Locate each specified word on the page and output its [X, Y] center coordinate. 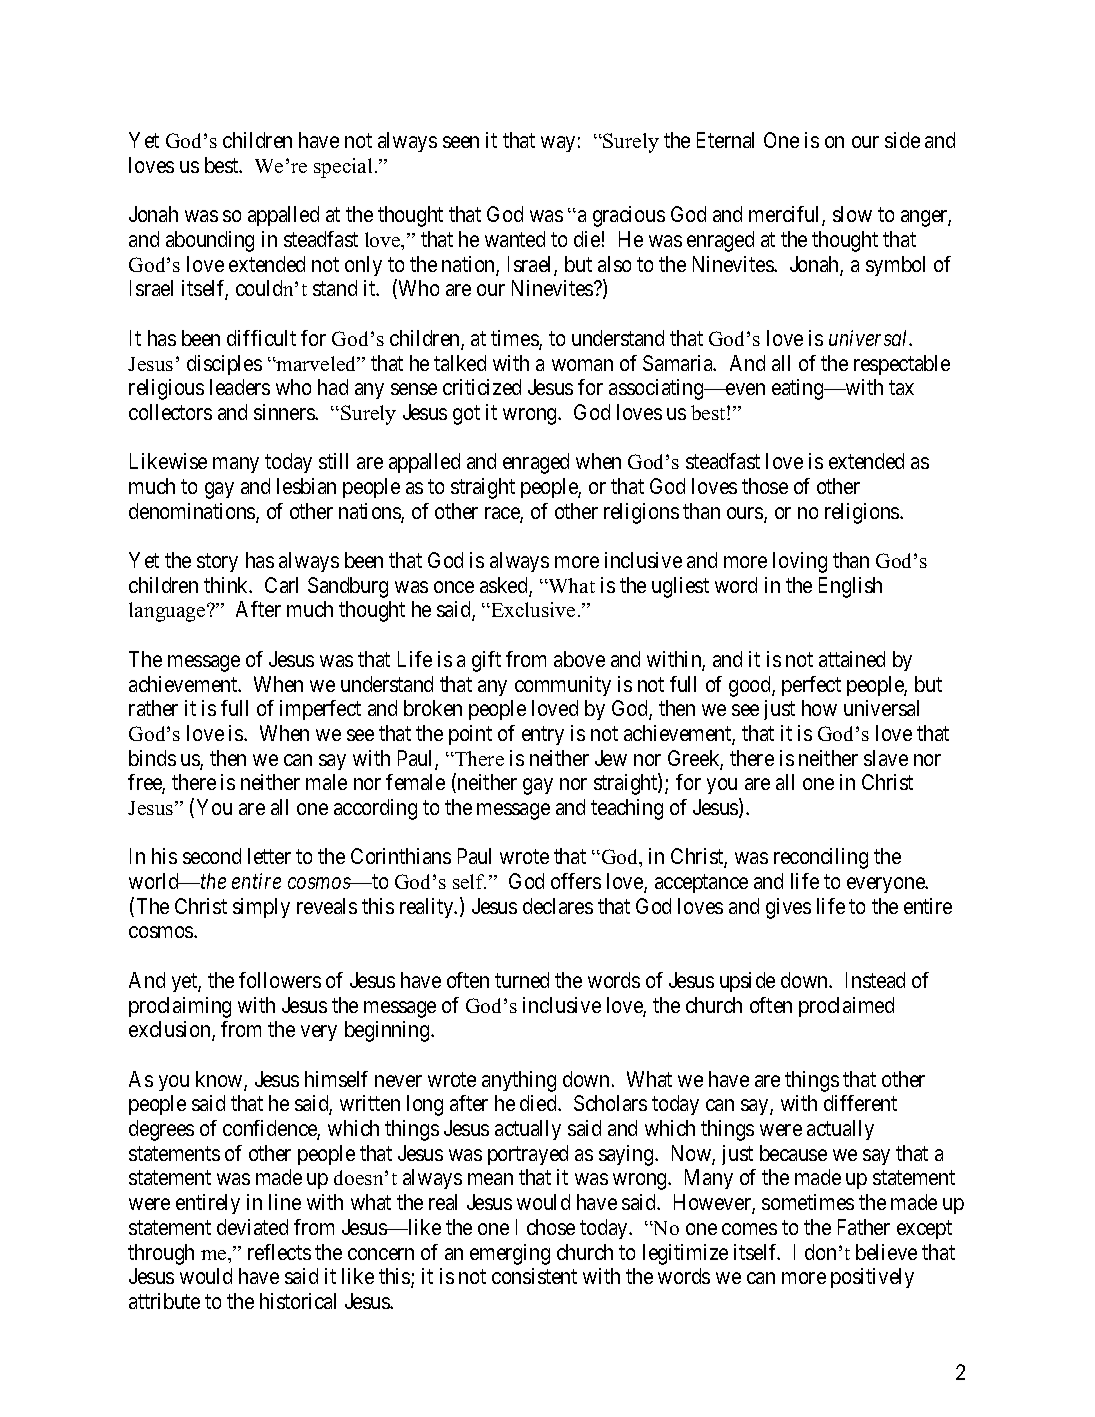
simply [261, 908]
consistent [534, 1276]
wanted [515, 239]
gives [788, 908]
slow [852, 214]
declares [558, 906]
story [217, 563]
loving [800, 562]
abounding [210, 241]
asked [505, 586]
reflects [279, 1252]
